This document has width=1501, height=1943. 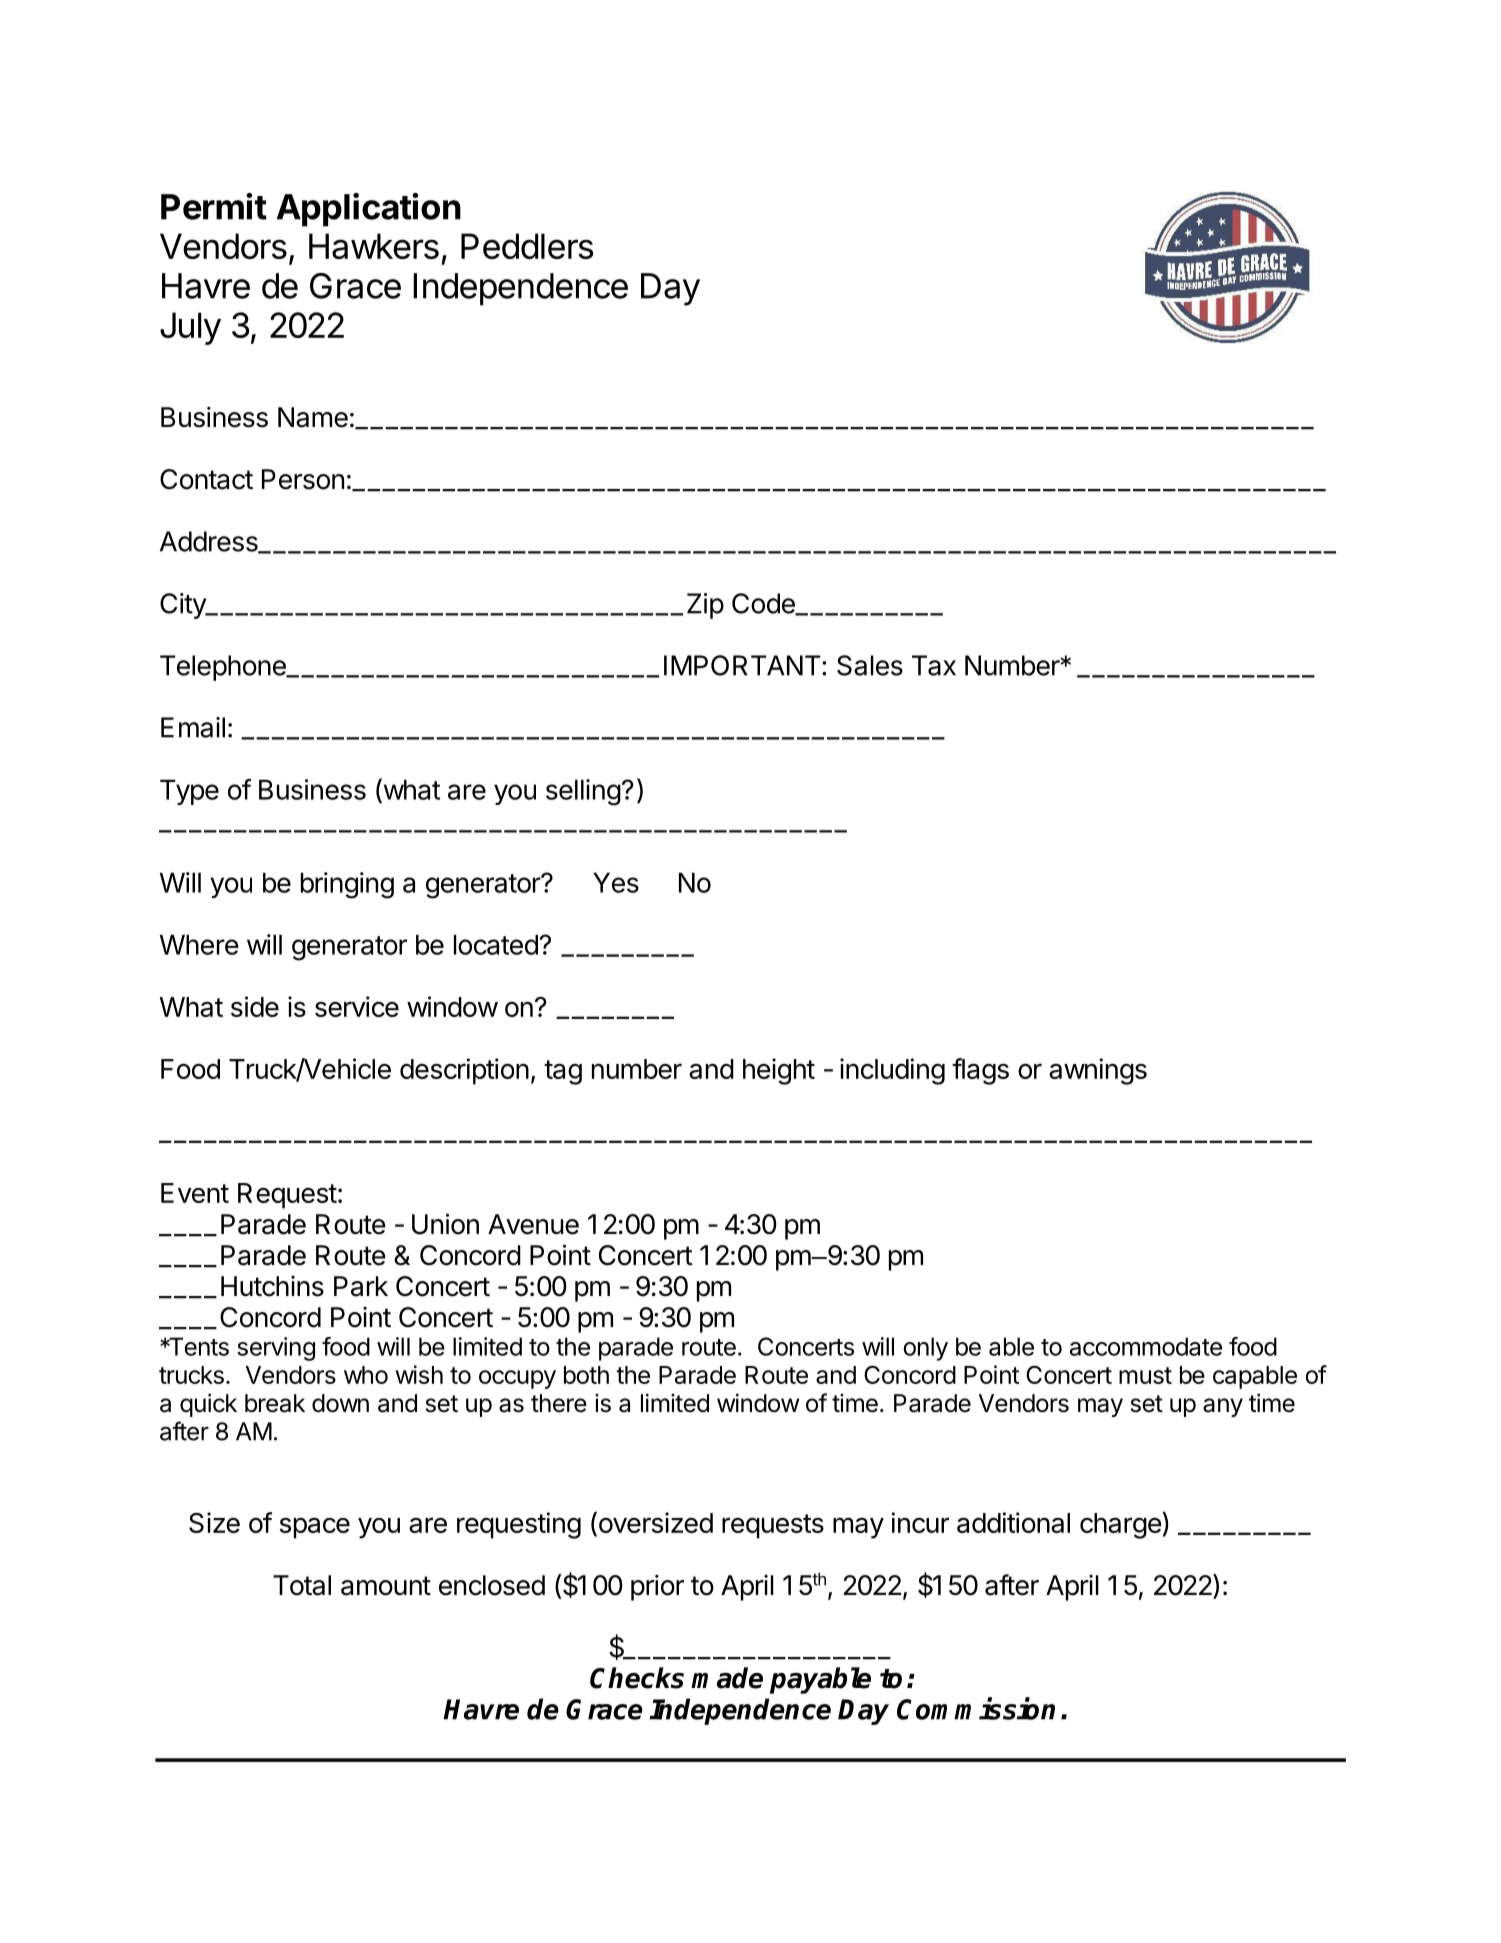 What do you see at coordinates (980, 1071) in the document?
I see `flags` at bounding box center [980, 1071].
